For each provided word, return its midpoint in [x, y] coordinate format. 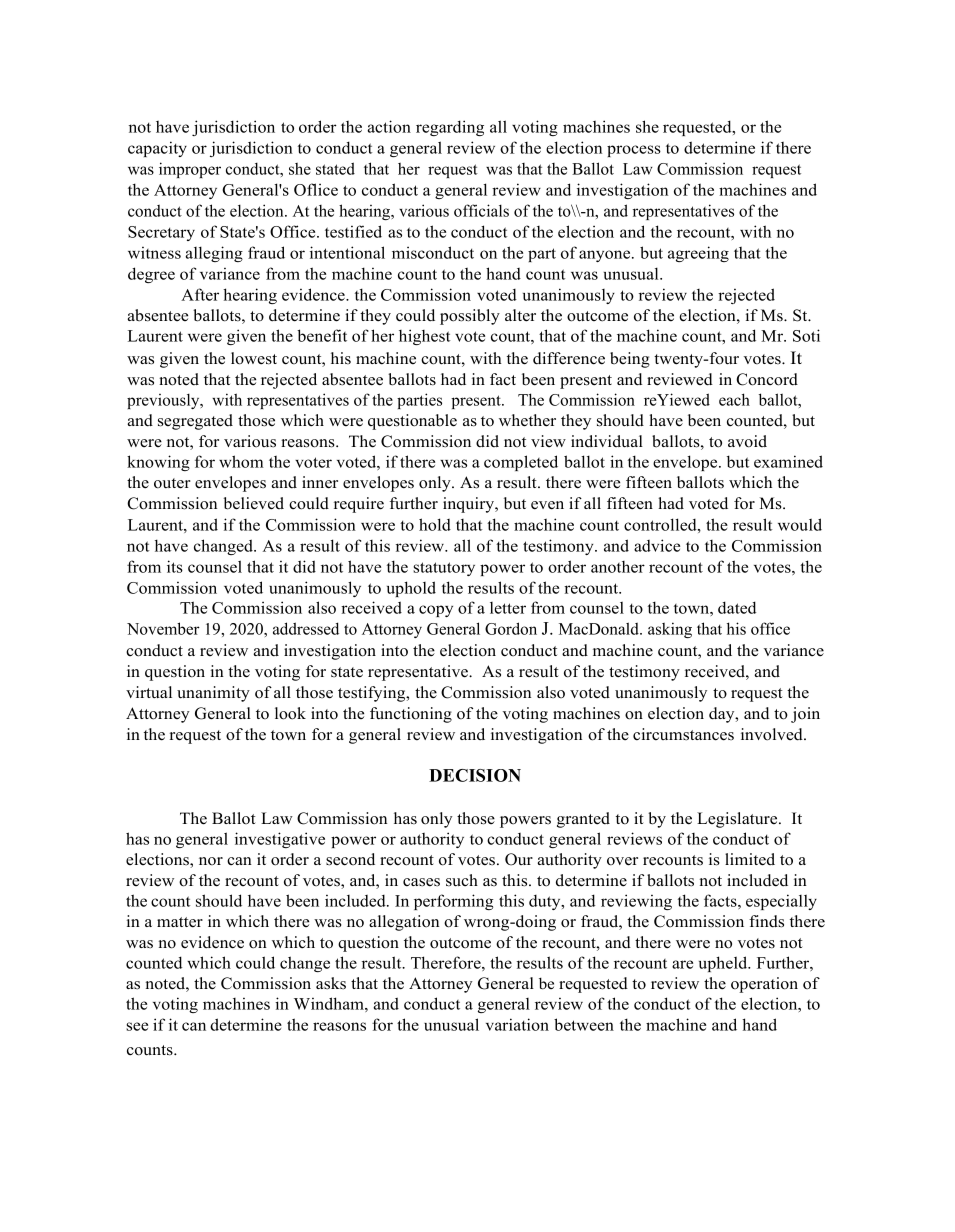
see [137, 1026]
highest [424, 337]
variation [517, 1024]
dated [737, 607]
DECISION [475, 775]
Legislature [738, 820]
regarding [450, 128]
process [634, 151]
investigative [280, 840]
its [175, 566]
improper [190, 170]
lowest [254, 358]
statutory [444, 569]
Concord [767, 379]
